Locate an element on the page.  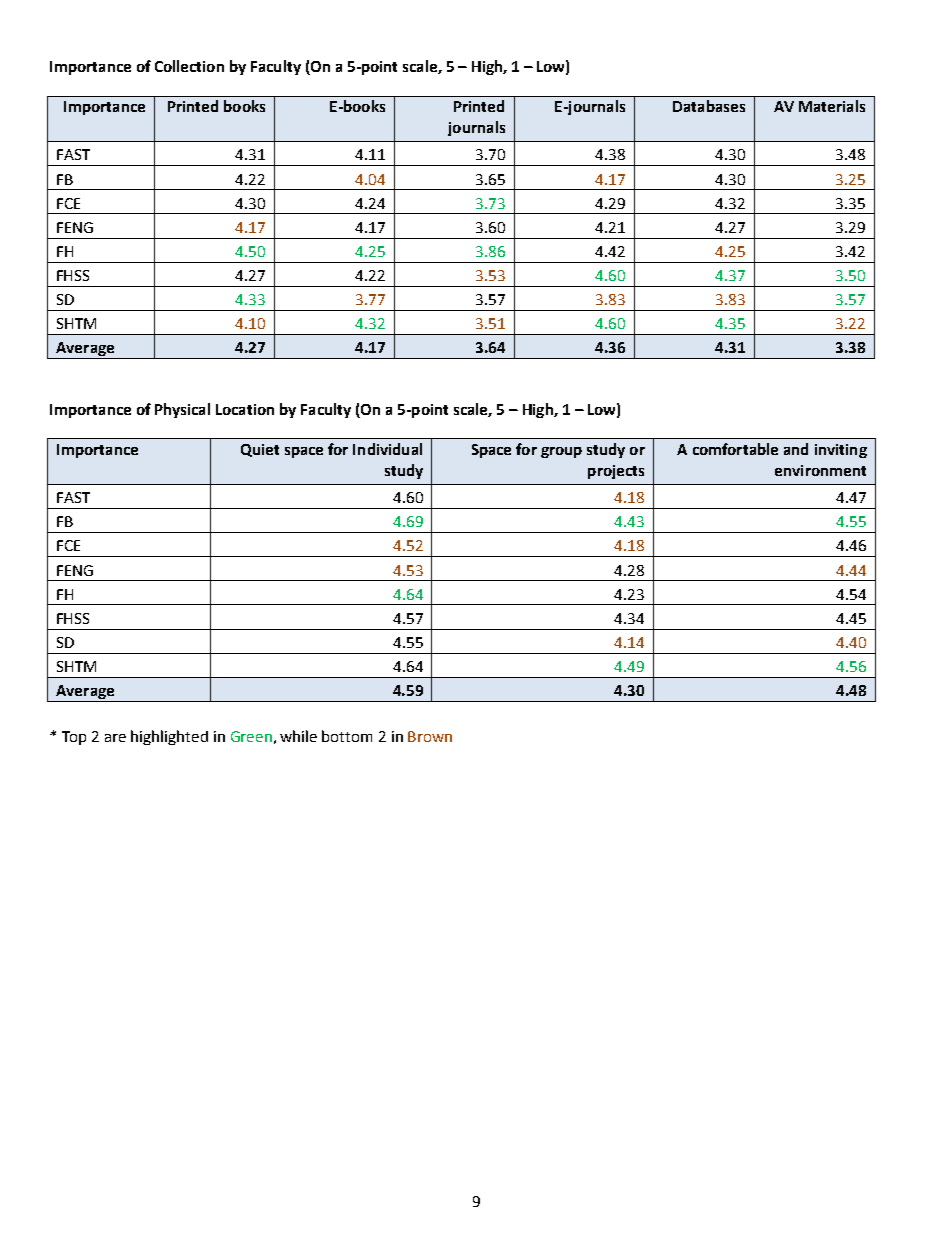
are is located at coordinates (115, 738).
